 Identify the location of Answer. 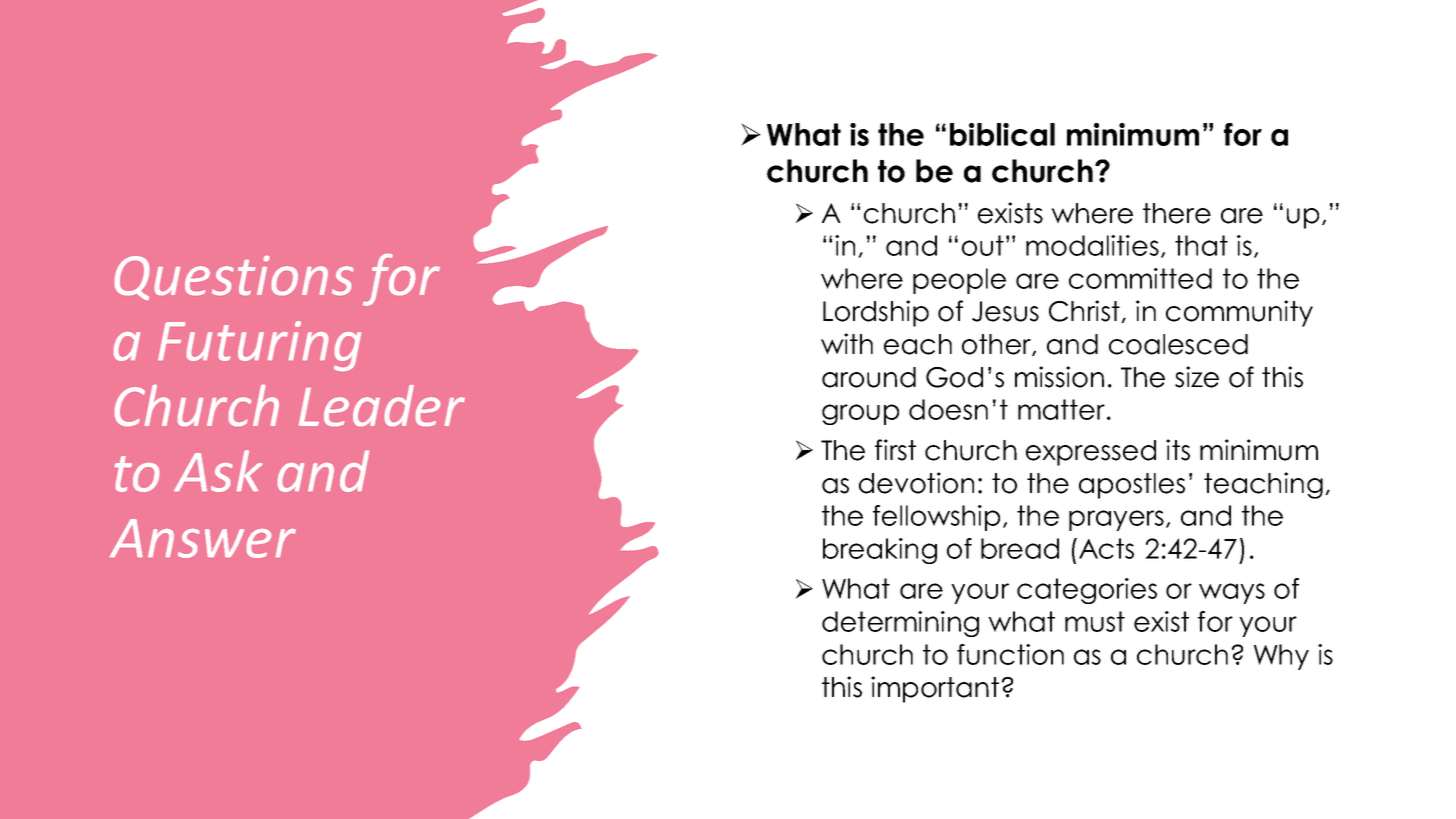
(203, 538).
